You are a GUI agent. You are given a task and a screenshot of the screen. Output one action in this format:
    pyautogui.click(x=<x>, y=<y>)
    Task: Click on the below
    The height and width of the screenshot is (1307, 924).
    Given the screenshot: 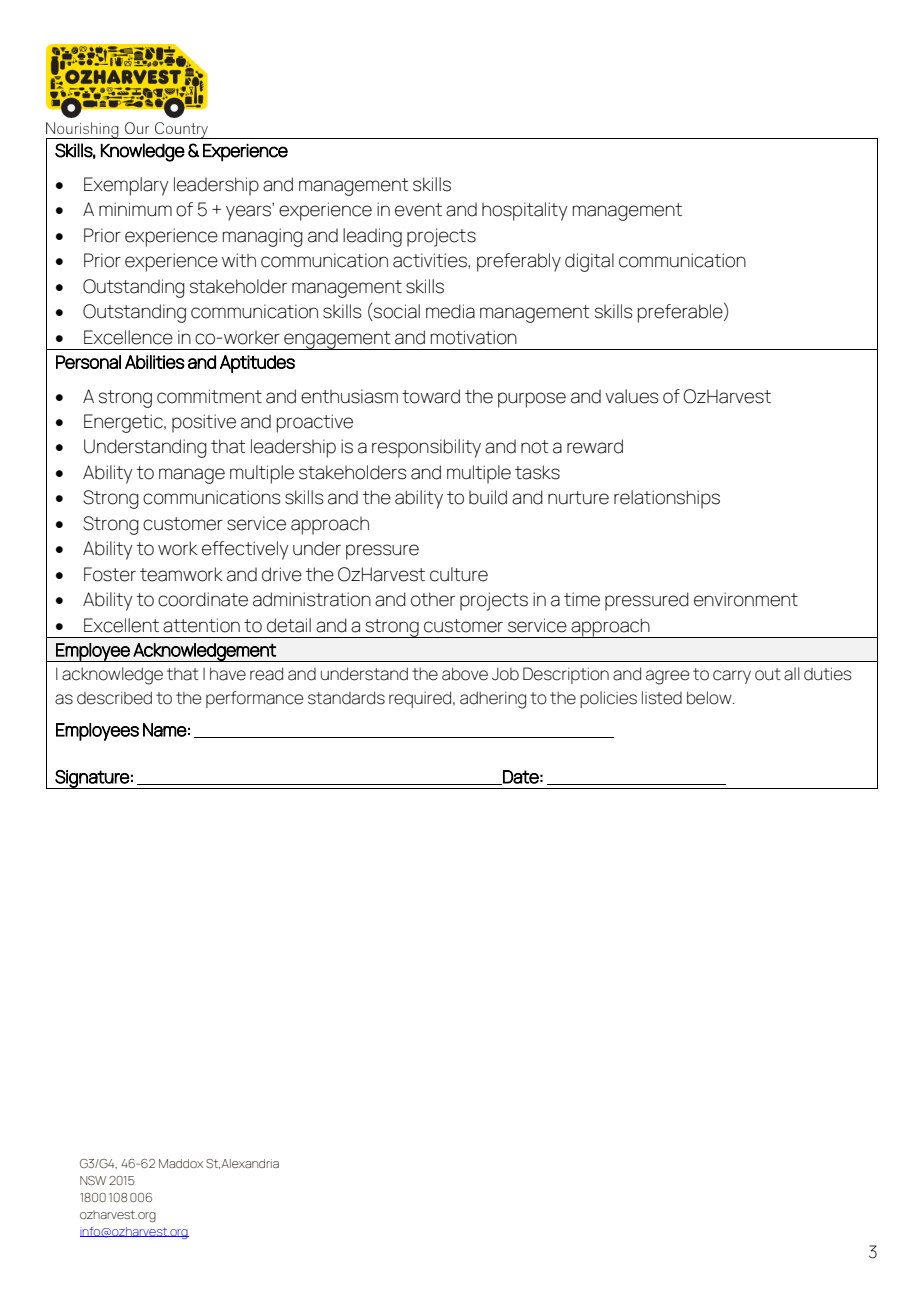 What is the action you would take?
    pyautogui.click(x=710, y=698)
